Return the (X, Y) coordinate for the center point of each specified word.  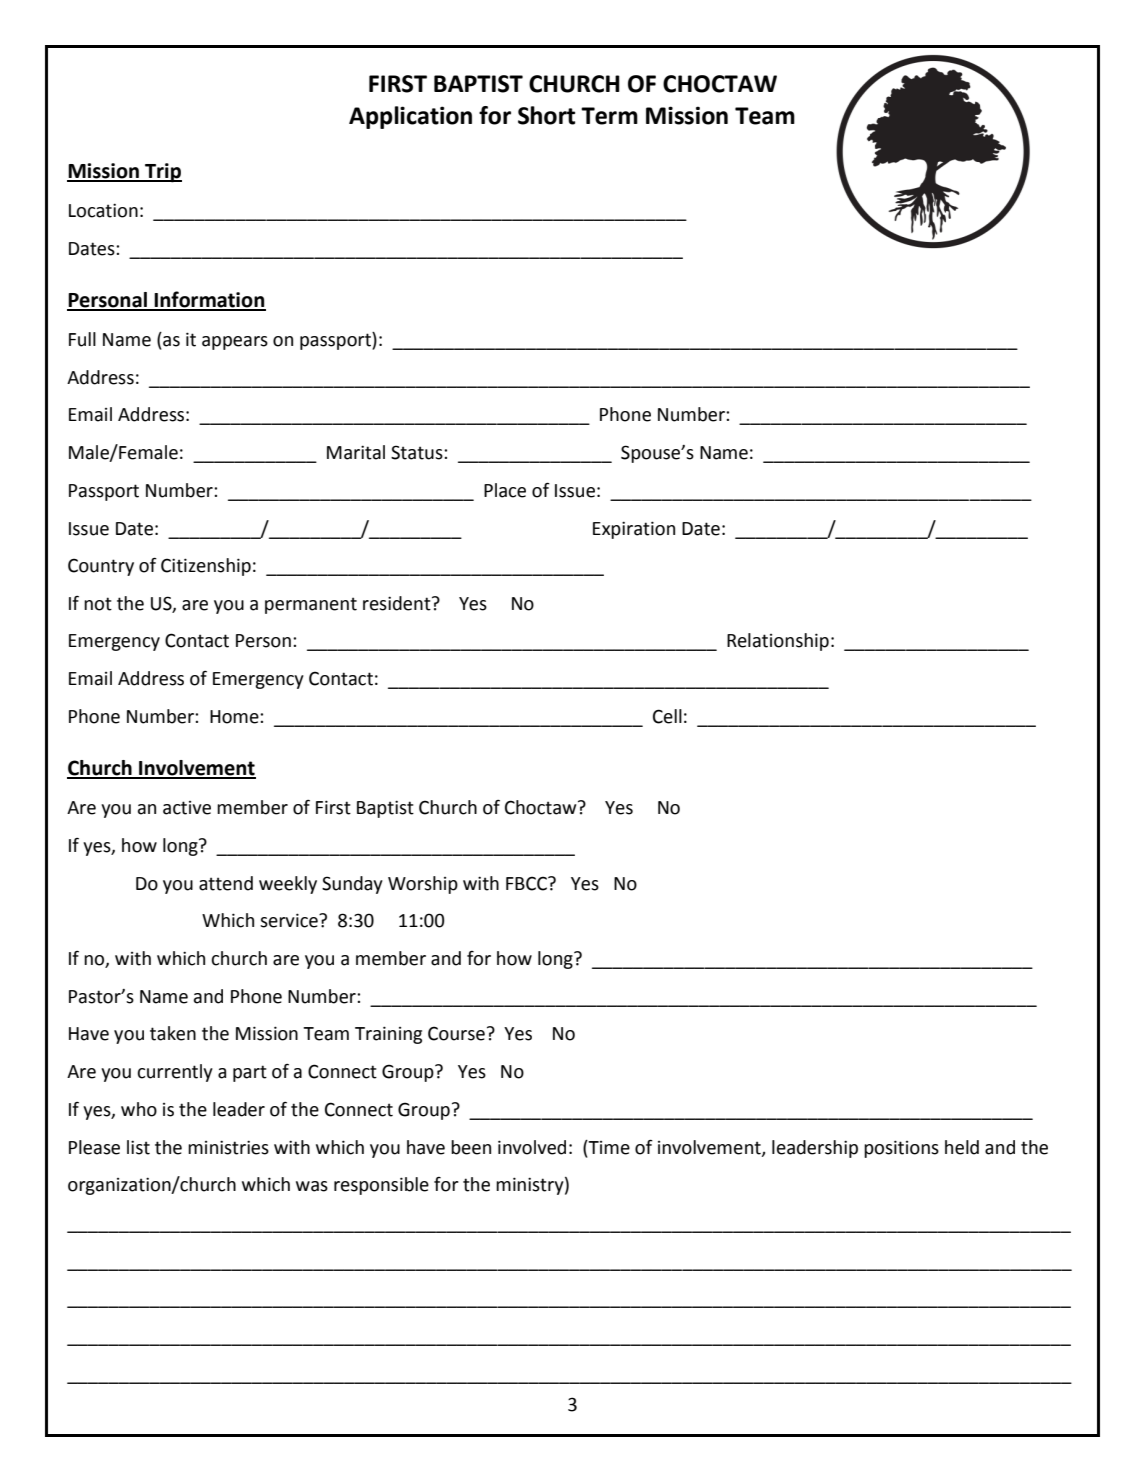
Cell (667, 716)
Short (546, 115)
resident (398, 603)
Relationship (778, 642)
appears (235, 343)
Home (235, 717)
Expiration (634, 530)
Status (418, 452)
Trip (162, 173)
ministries (228, 1147)
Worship (423, 885)
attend (226, 883)
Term (609, 116)
